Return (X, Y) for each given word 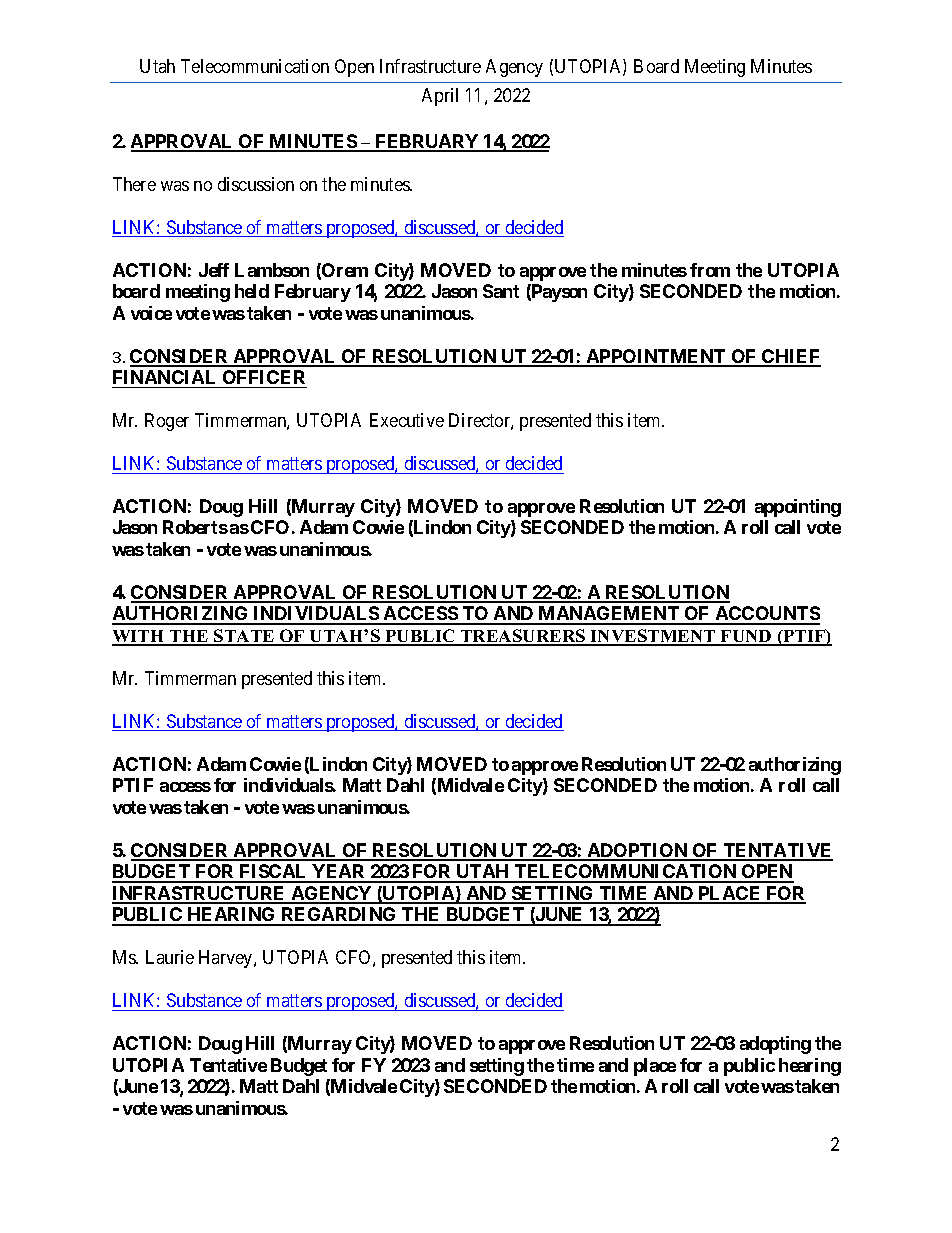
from (710, 270)
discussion (256, 184)
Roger (167, 422)
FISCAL (274, 873)
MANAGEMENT (609, 615)
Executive (407, 420)
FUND (746, 637)
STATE (244, 637)
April (440, 97)
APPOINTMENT (656, 357)
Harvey (227, 959)
